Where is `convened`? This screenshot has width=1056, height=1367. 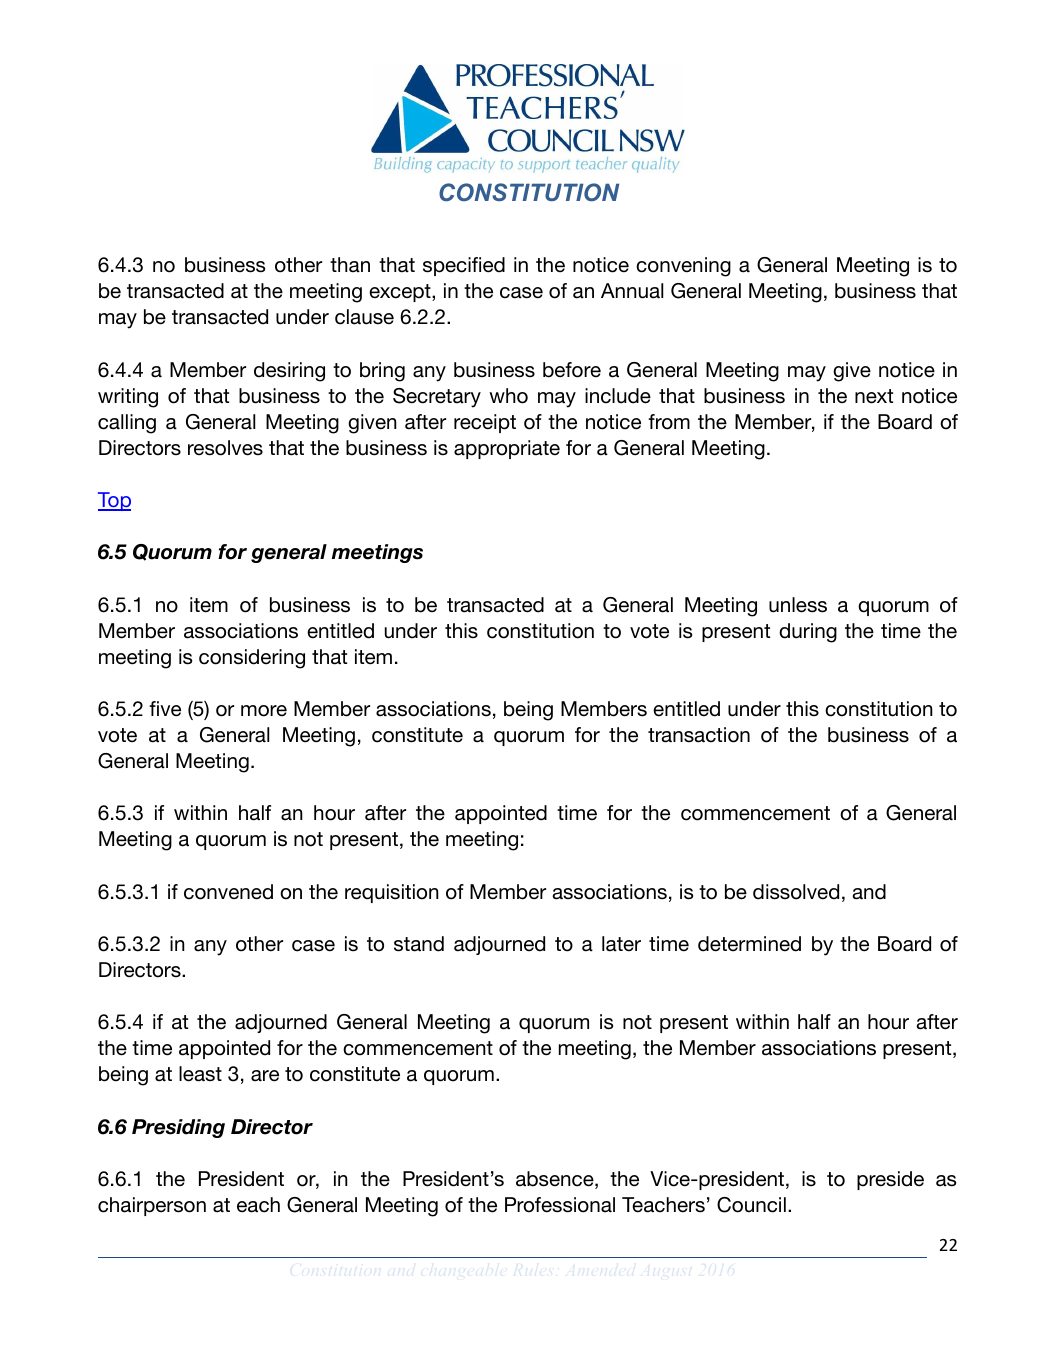
convened is located at coordinates (228, 892).
